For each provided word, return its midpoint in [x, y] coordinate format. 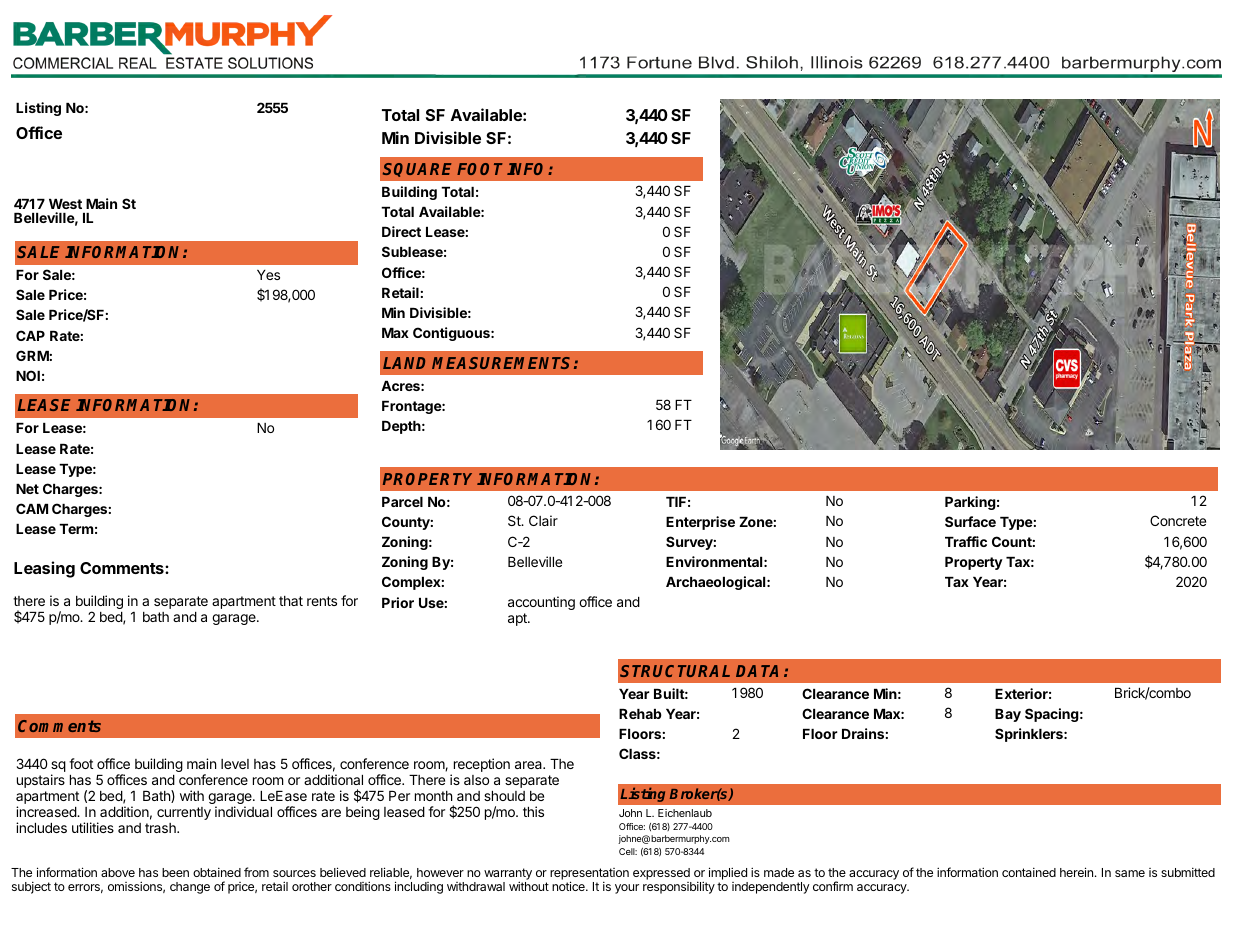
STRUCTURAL [675, 671]
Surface [970, 521]
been [175, 872]
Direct [401, 231]
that [291, 601]
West [65, 204]
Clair [543, 520]
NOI [28, 375]
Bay [1008, 715]
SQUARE [417, 170]
